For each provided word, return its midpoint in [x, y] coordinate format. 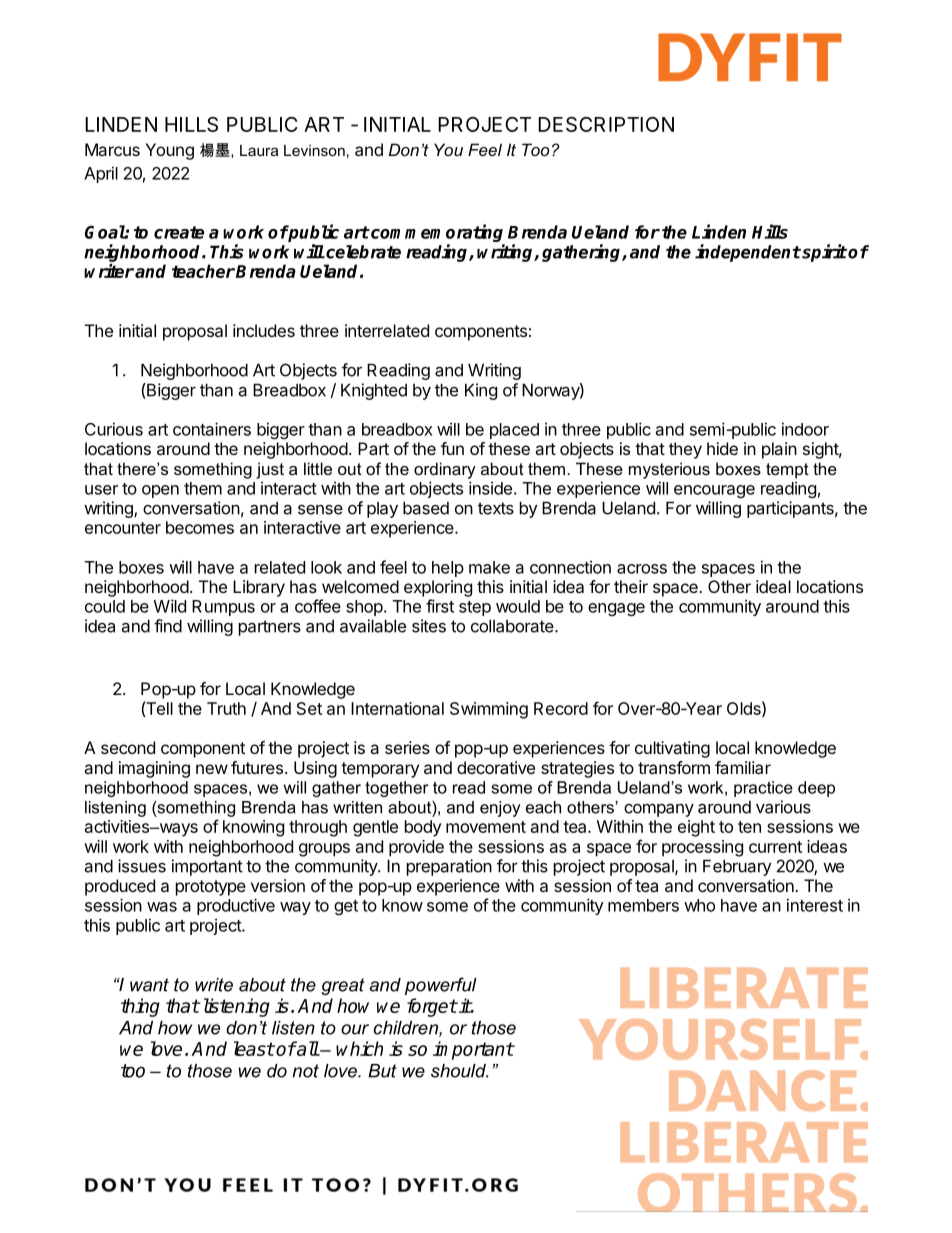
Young [170, 151]
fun [452, 448]
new [212, 769]
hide [722, 448]
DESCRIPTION [606, 124]
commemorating [437, 234]
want [149, 985]
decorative [496, 767]
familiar [743, 767]
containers [212, 429]
